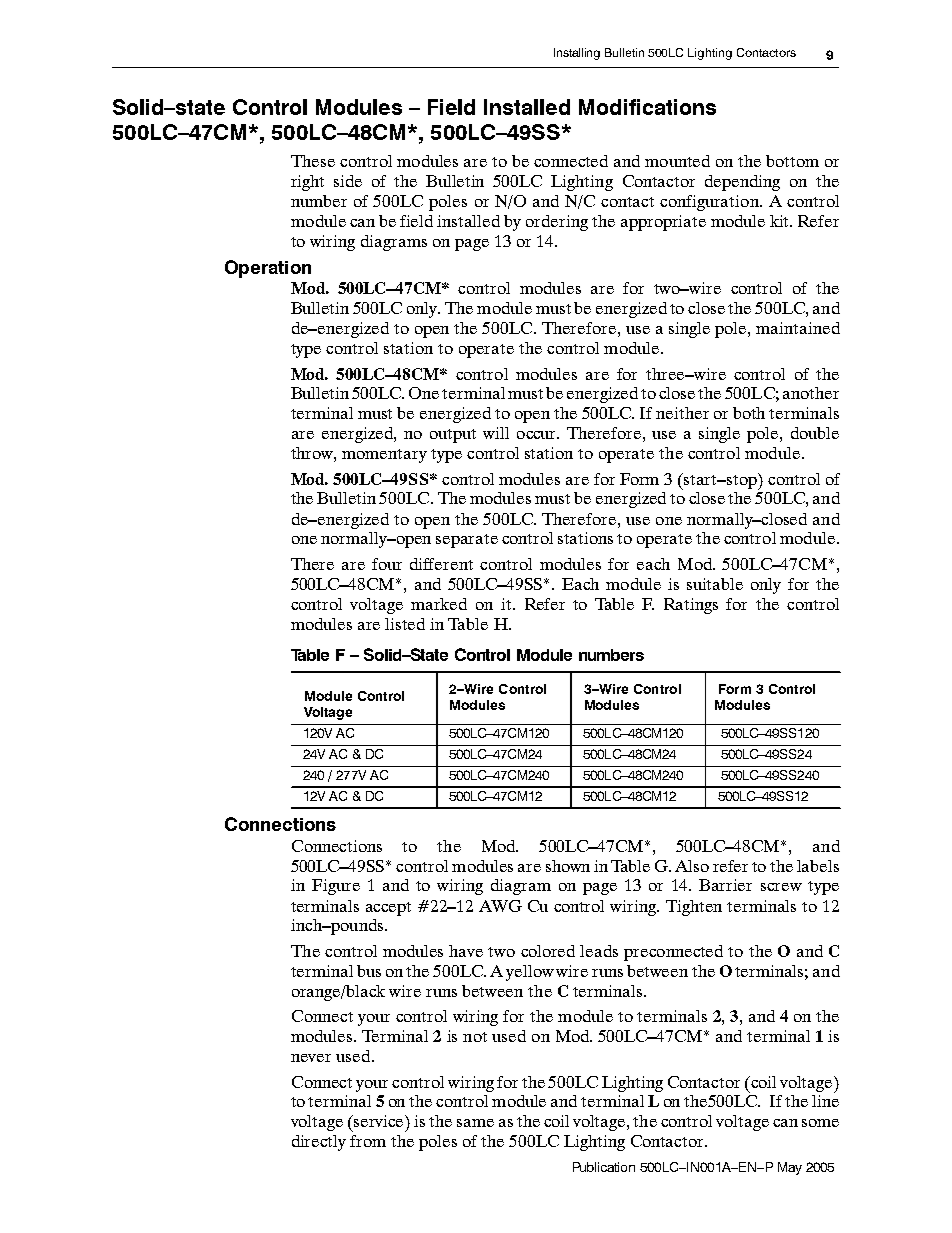 The height and width of the screenshot is (1233, 952). What do you see at coordinates (798, 328) in the screenshot?
I see `maintained` at bounding box center [798, 328].
